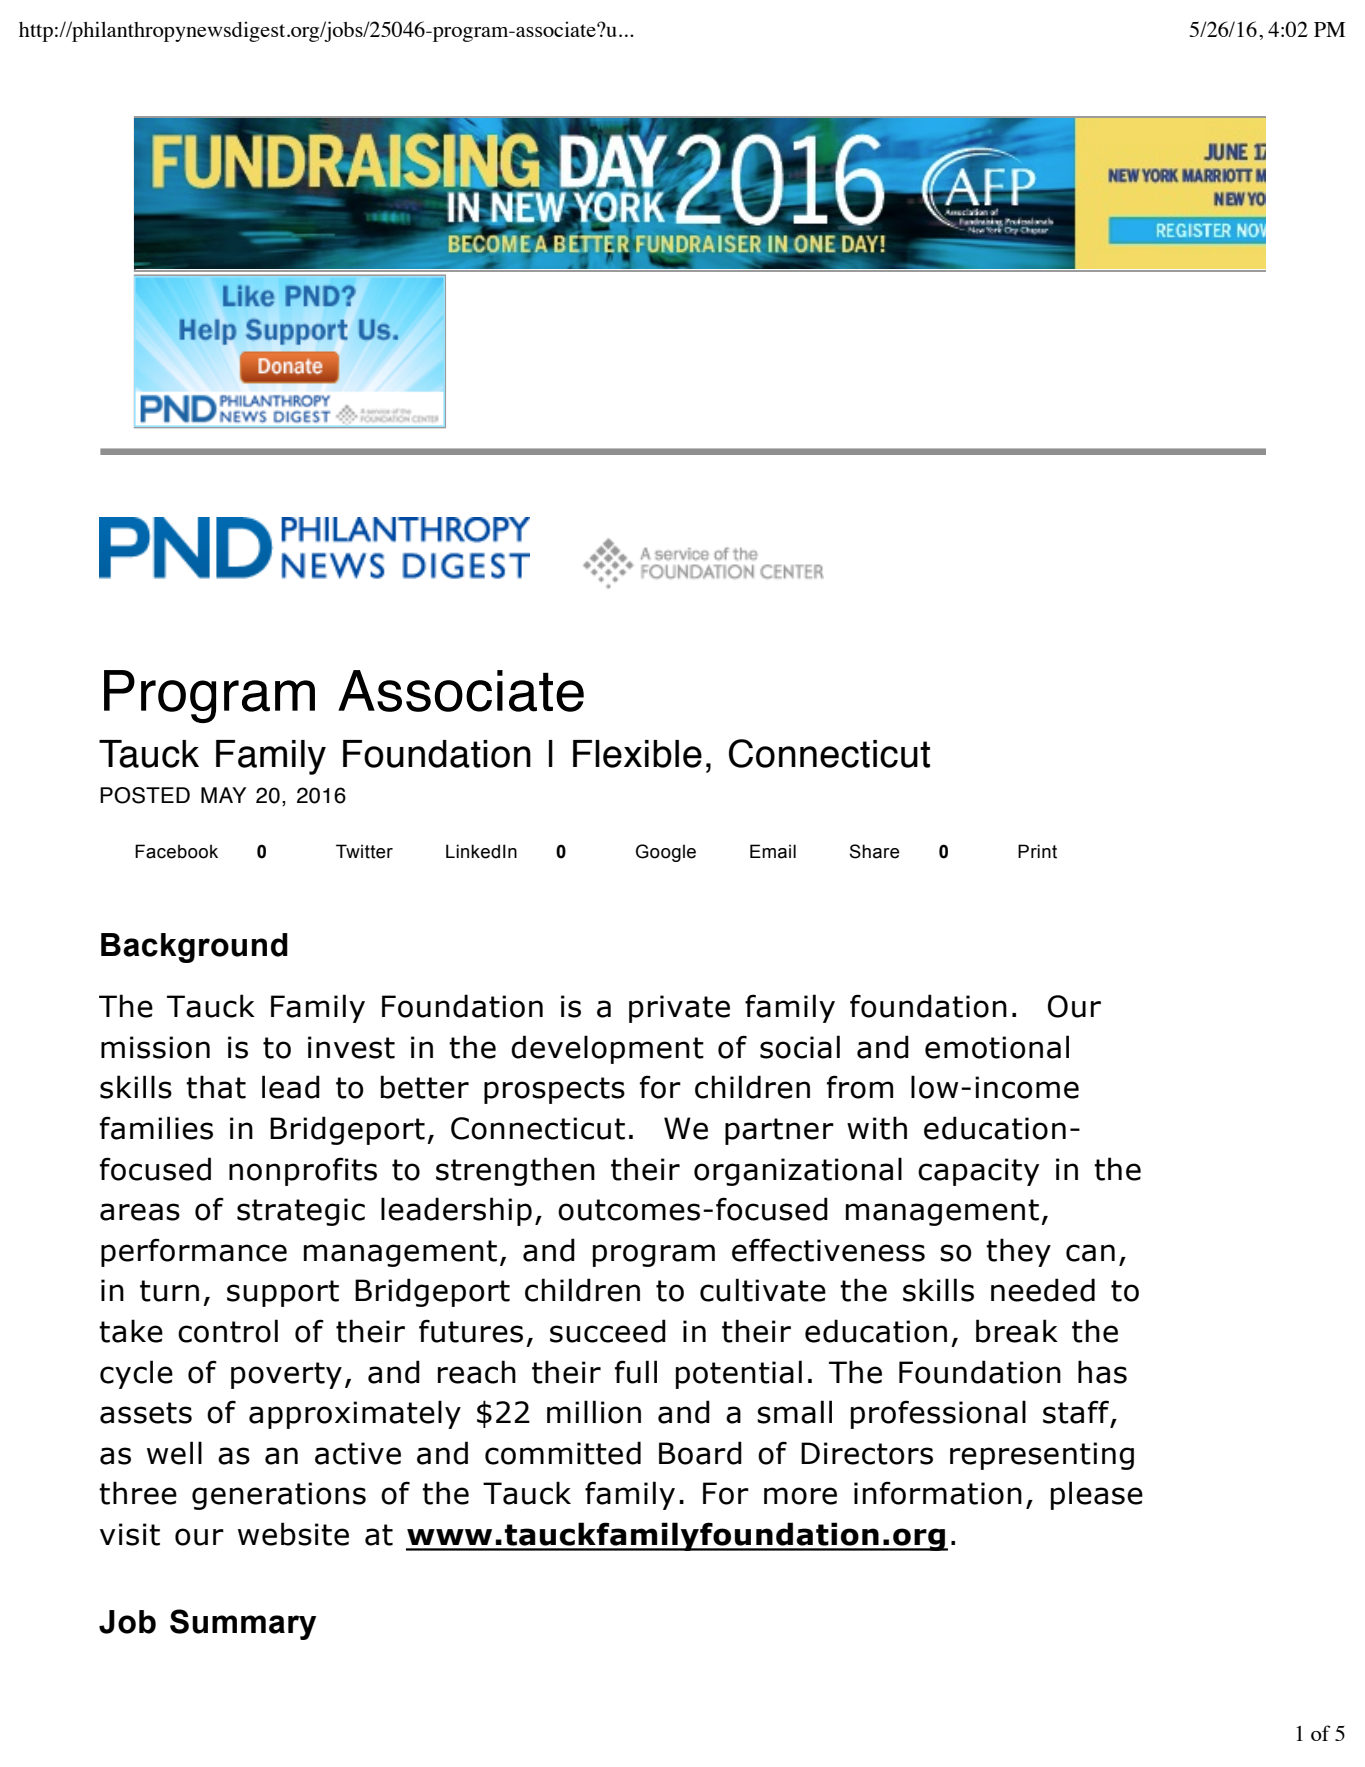 The height and width of the screenshot is (1767, 1365). What do you see at coordinates (515, 1171) in the screenshot?
I see `strengthen` at bounding box center [515, 1171].
